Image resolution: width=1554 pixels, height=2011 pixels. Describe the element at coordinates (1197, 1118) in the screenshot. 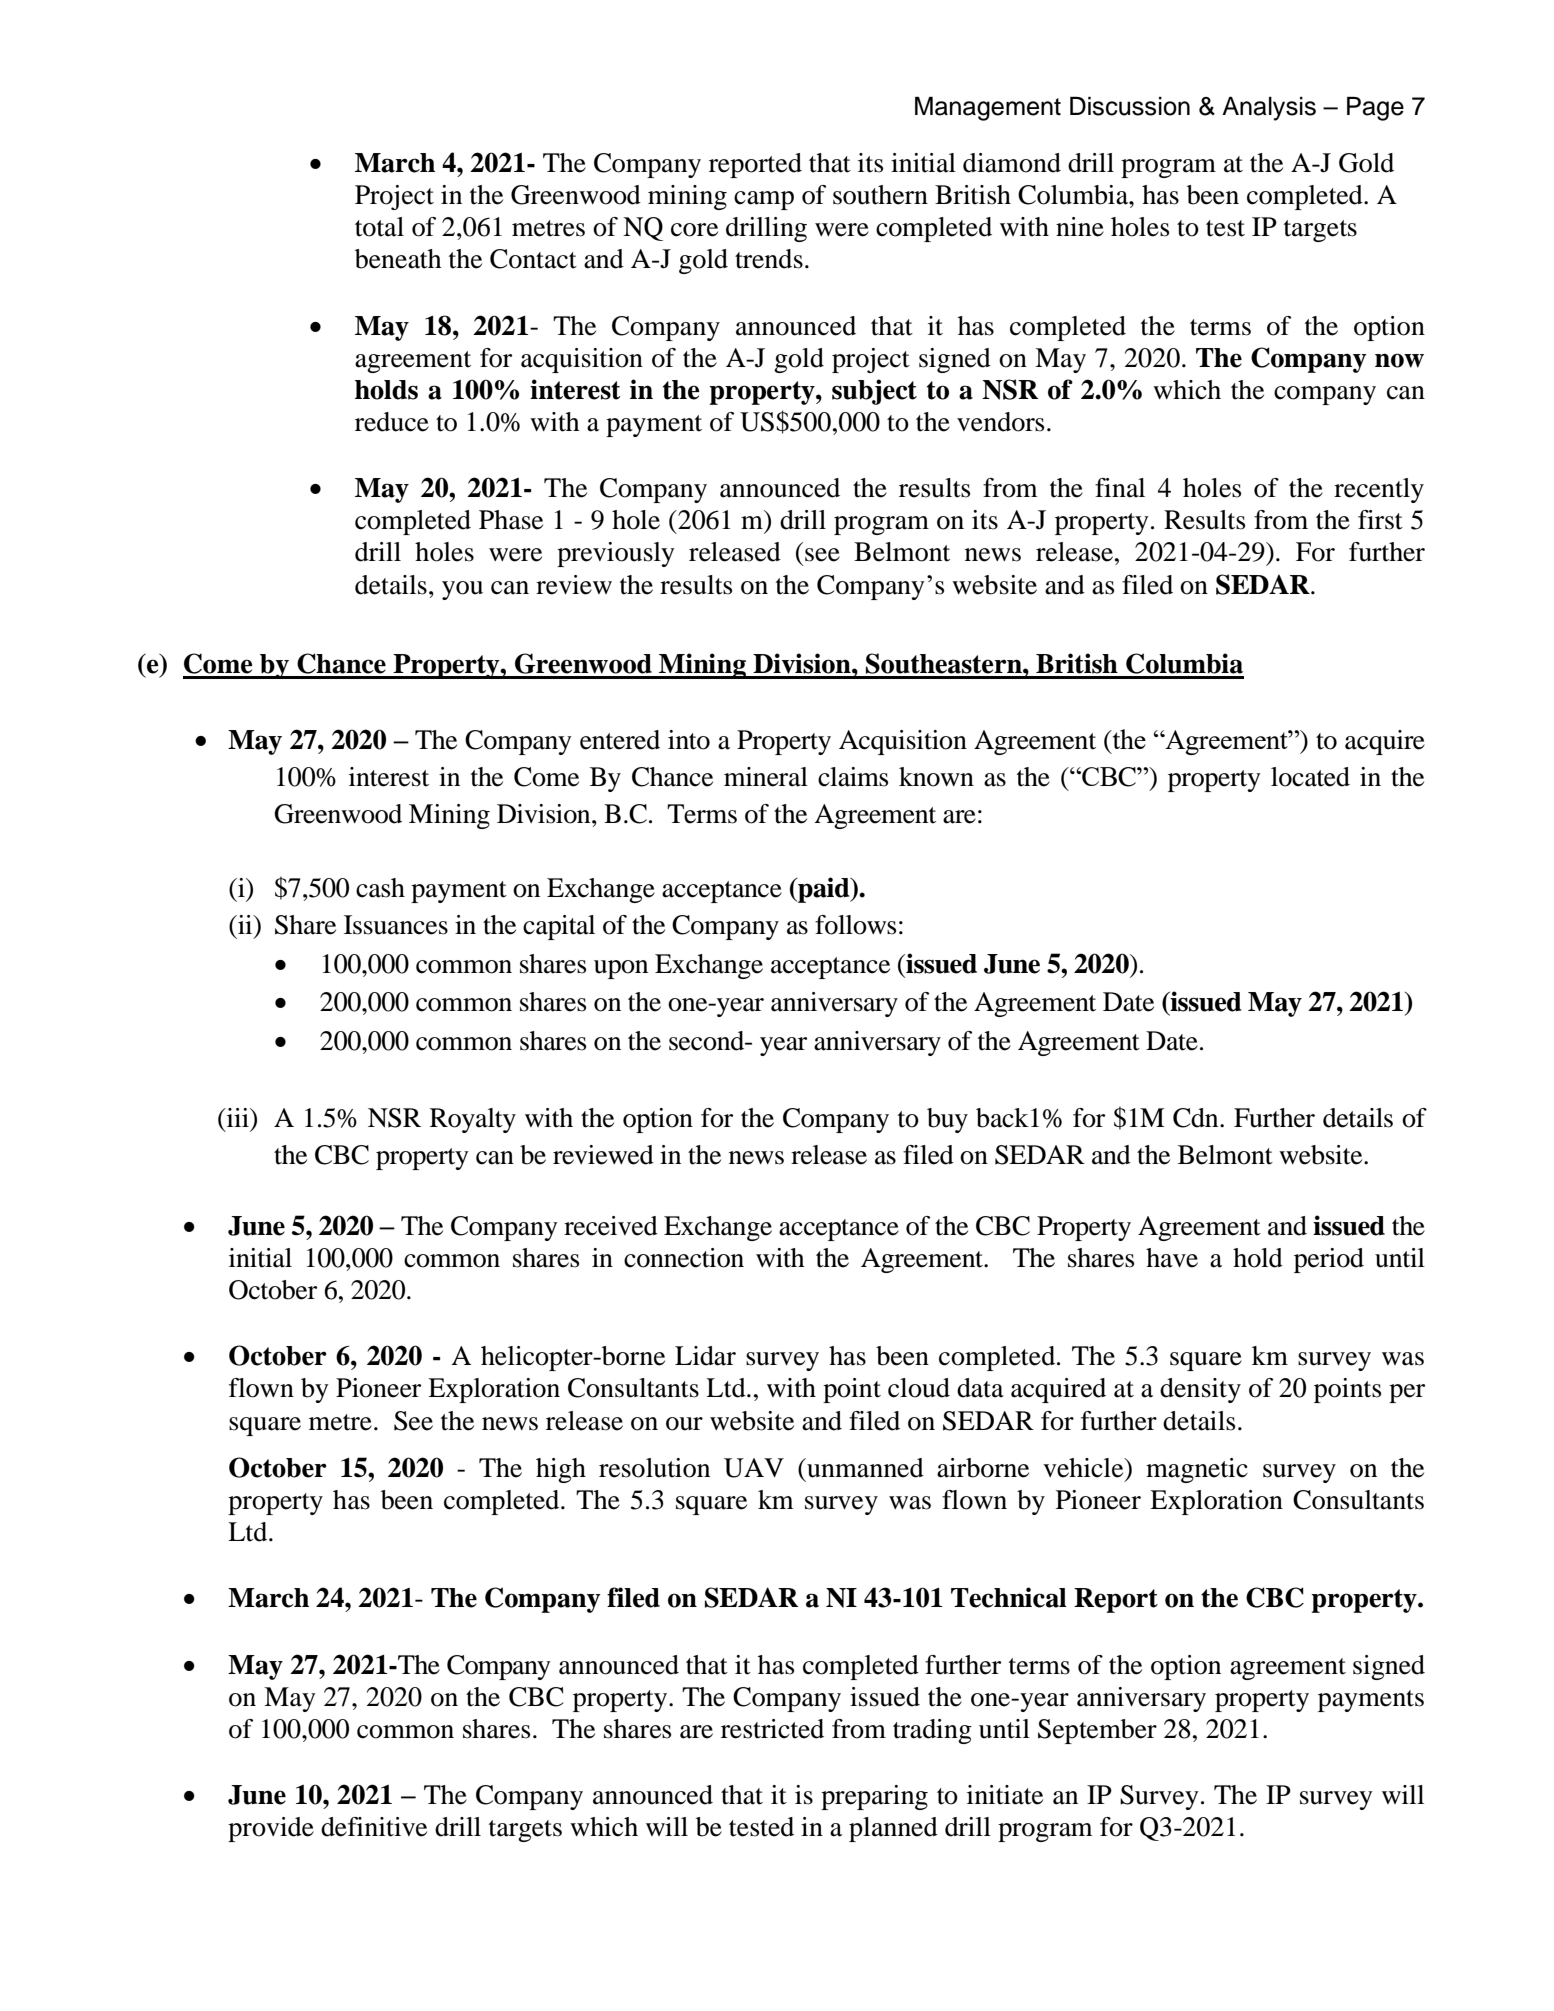

I see `Cdn` at that location.
